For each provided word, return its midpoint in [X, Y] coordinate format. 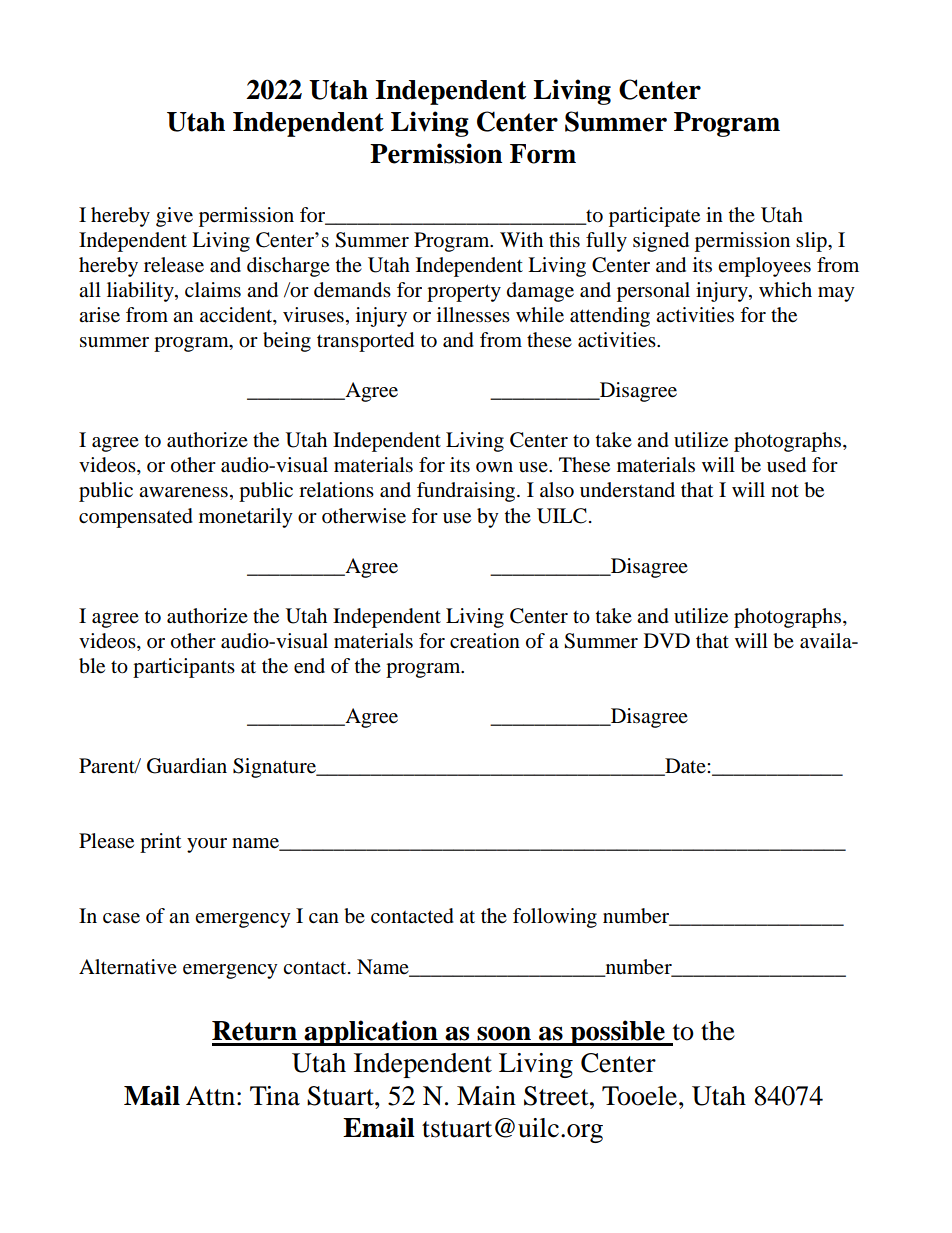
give [174, 217]
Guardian [187, 766]
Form [543, 154]
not [785, 491]
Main [486, 1096]
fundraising [467, 492]
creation [485, 641]
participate [654, 217]
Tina [275, 1096]
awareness [183, 492]
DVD [667, 640]
